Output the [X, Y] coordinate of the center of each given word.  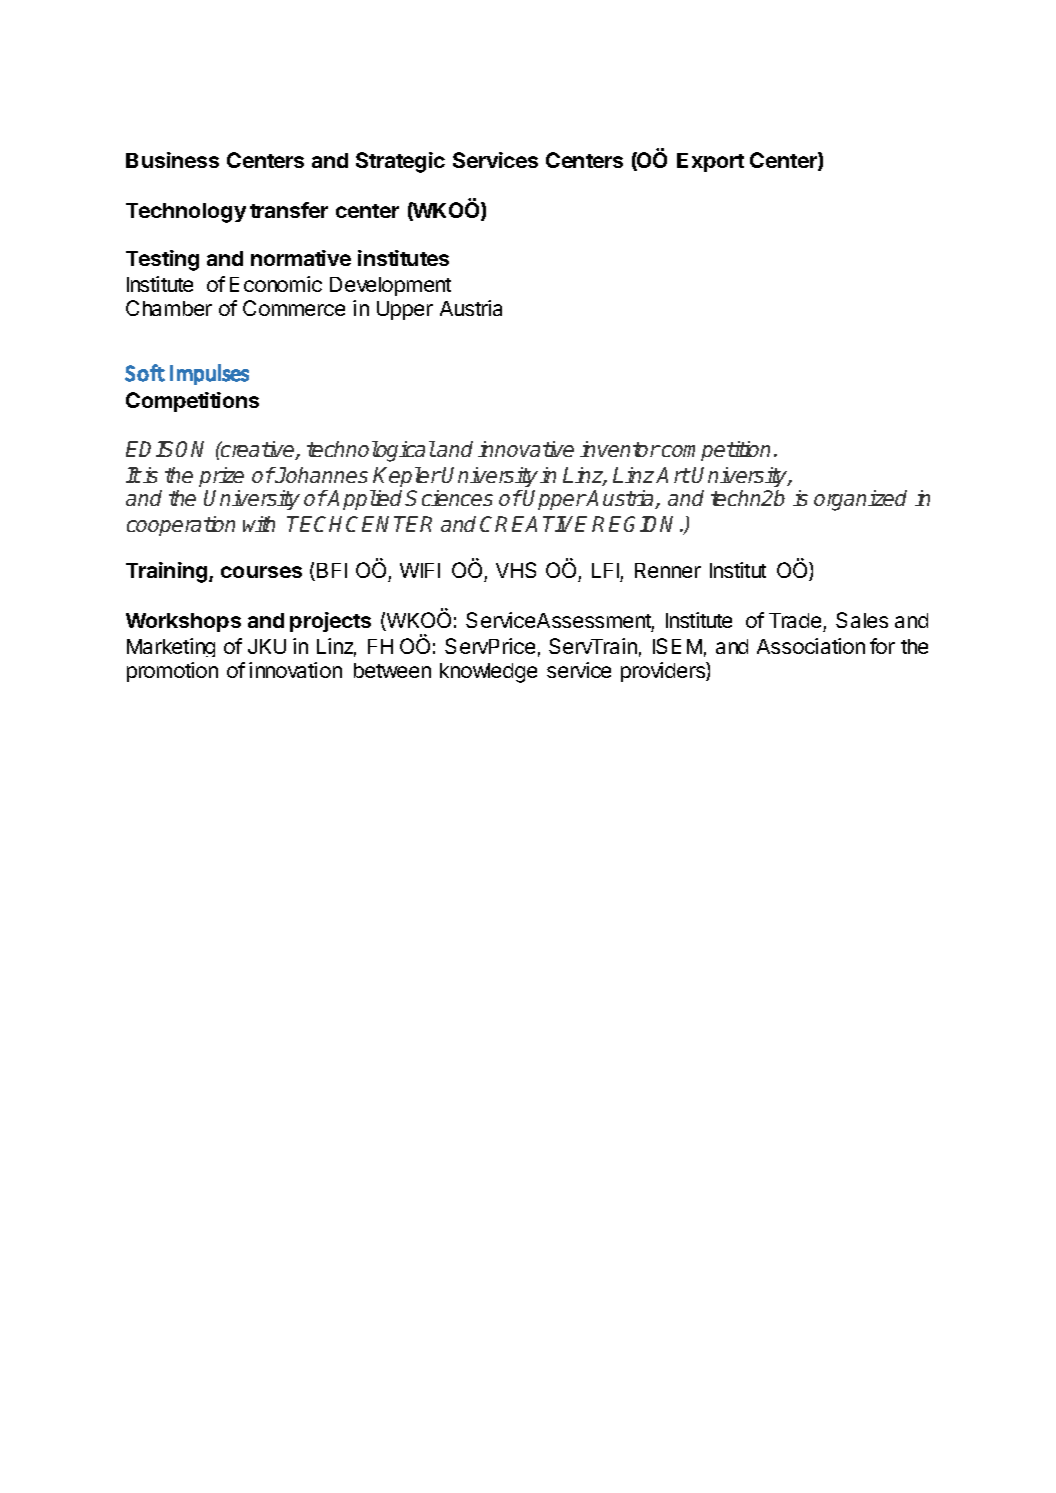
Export [710, 162]
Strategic [400, 162]
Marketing [171, 647]
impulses [209, 374]
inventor [620, 449]
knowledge [488, 673]
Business [172, 160]
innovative [526, 449]
